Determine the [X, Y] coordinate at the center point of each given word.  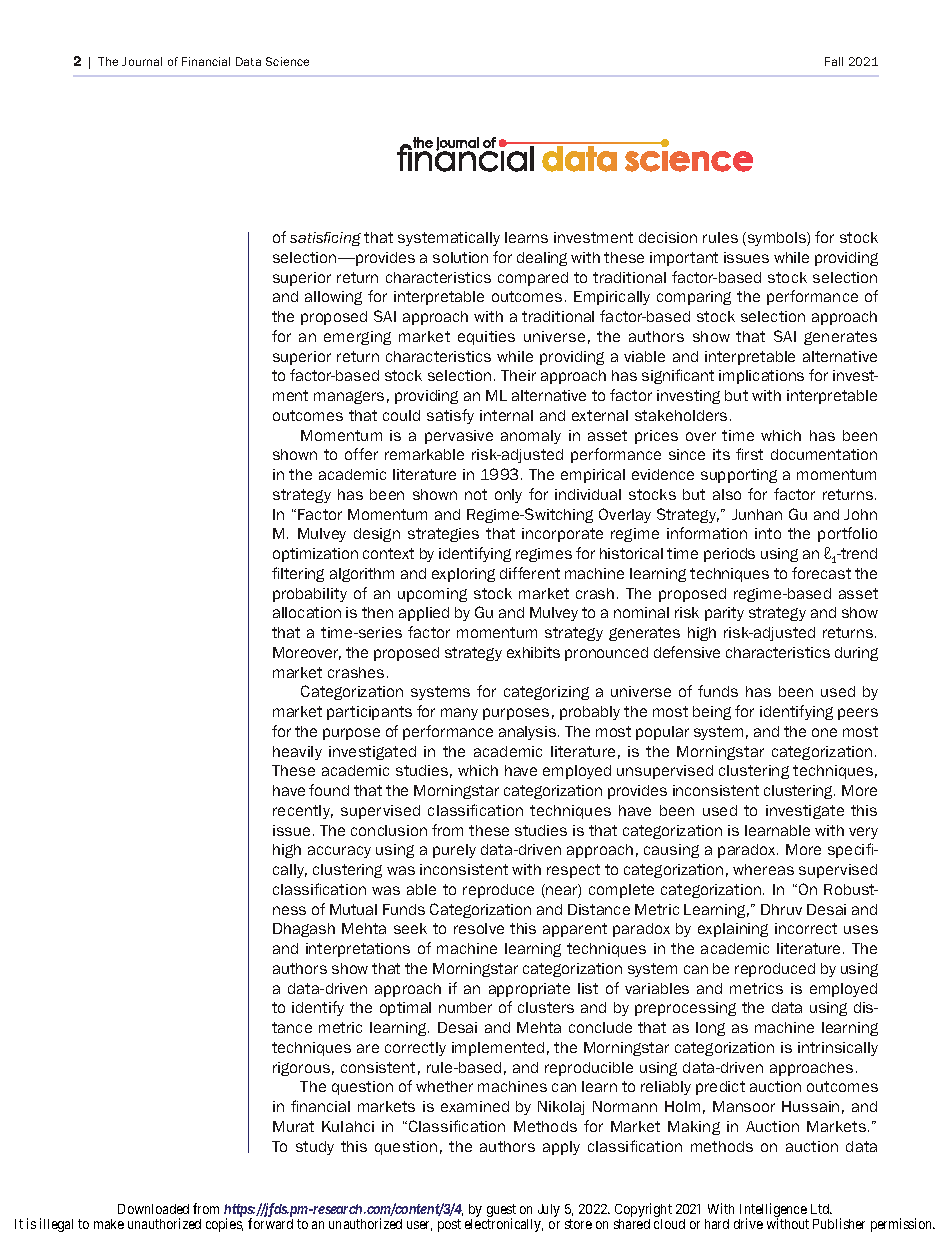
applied [424, 614]
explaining [733, 930]
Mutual [353, 909]
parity [724, 614]
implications [761, 377]
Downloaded [153, 1209]
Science [287, 61]
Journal [142, 61]
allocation [307, 612]
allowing [333, 298]
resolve [479, 928]
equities [486, 338]
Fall [834, 61]
